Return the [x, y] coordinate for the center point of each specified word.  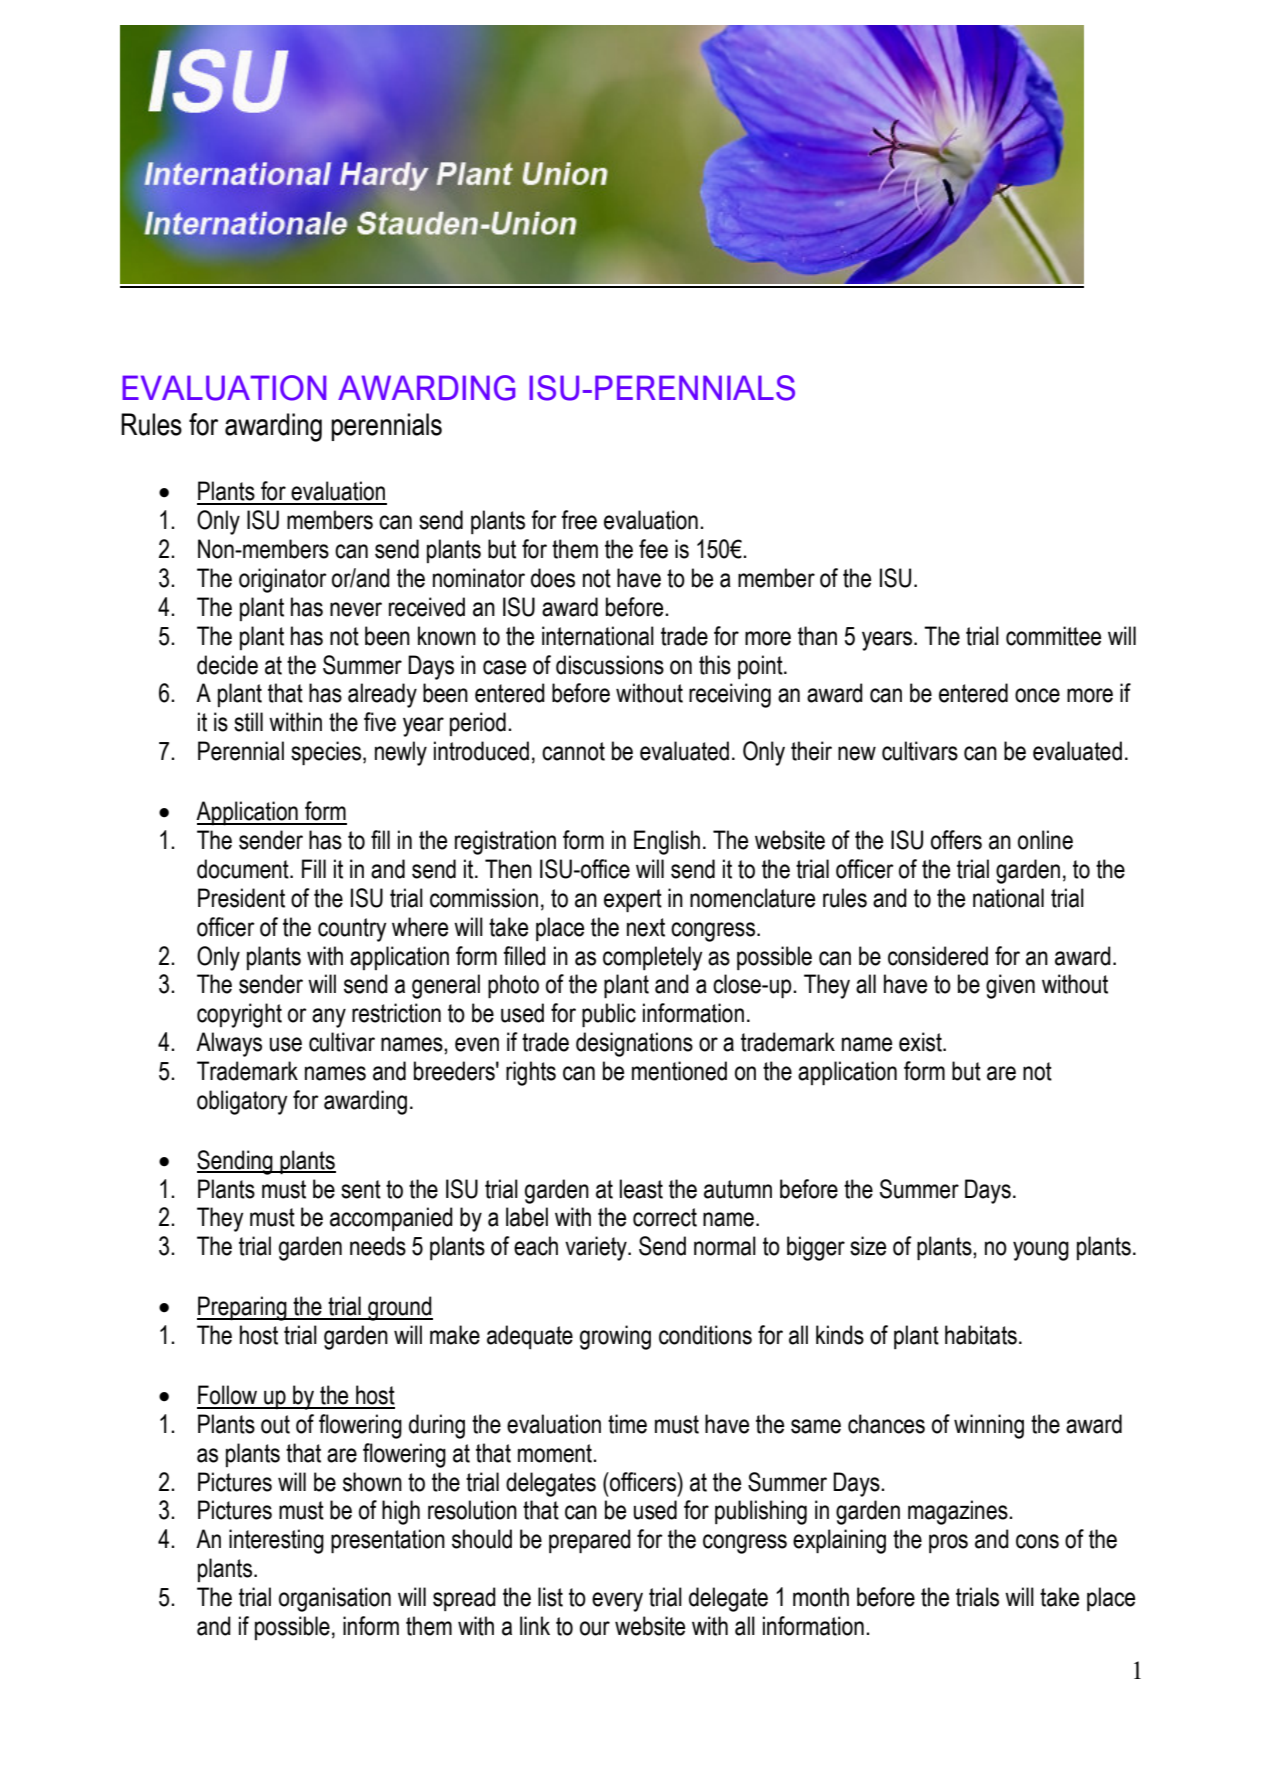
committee [1053, 636]
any [329, 1018]
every [617, 1602]
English [667, 842]
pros [948, 1543]
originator [283, 580]
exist [921, 1042]
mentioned [679, 1071]
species [327, 753]
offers [956, 840]
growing [615, 1337]
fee [653, 549]
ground [399, 1308]
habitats [981, 1335]
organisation [335, 1599]
